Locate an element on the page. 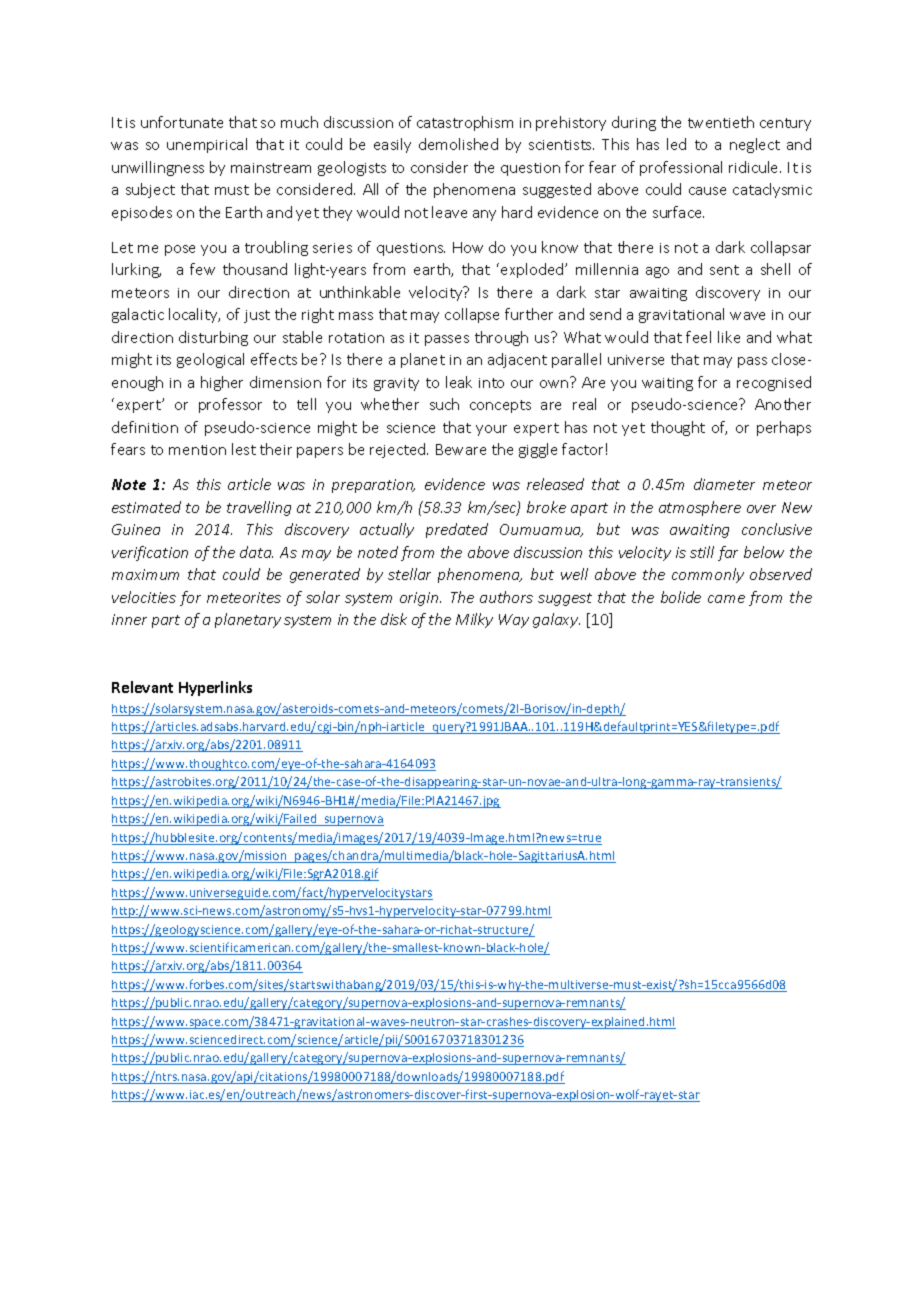 This document has height=1308, width=924. sent is located at coordinates (724, 270).
